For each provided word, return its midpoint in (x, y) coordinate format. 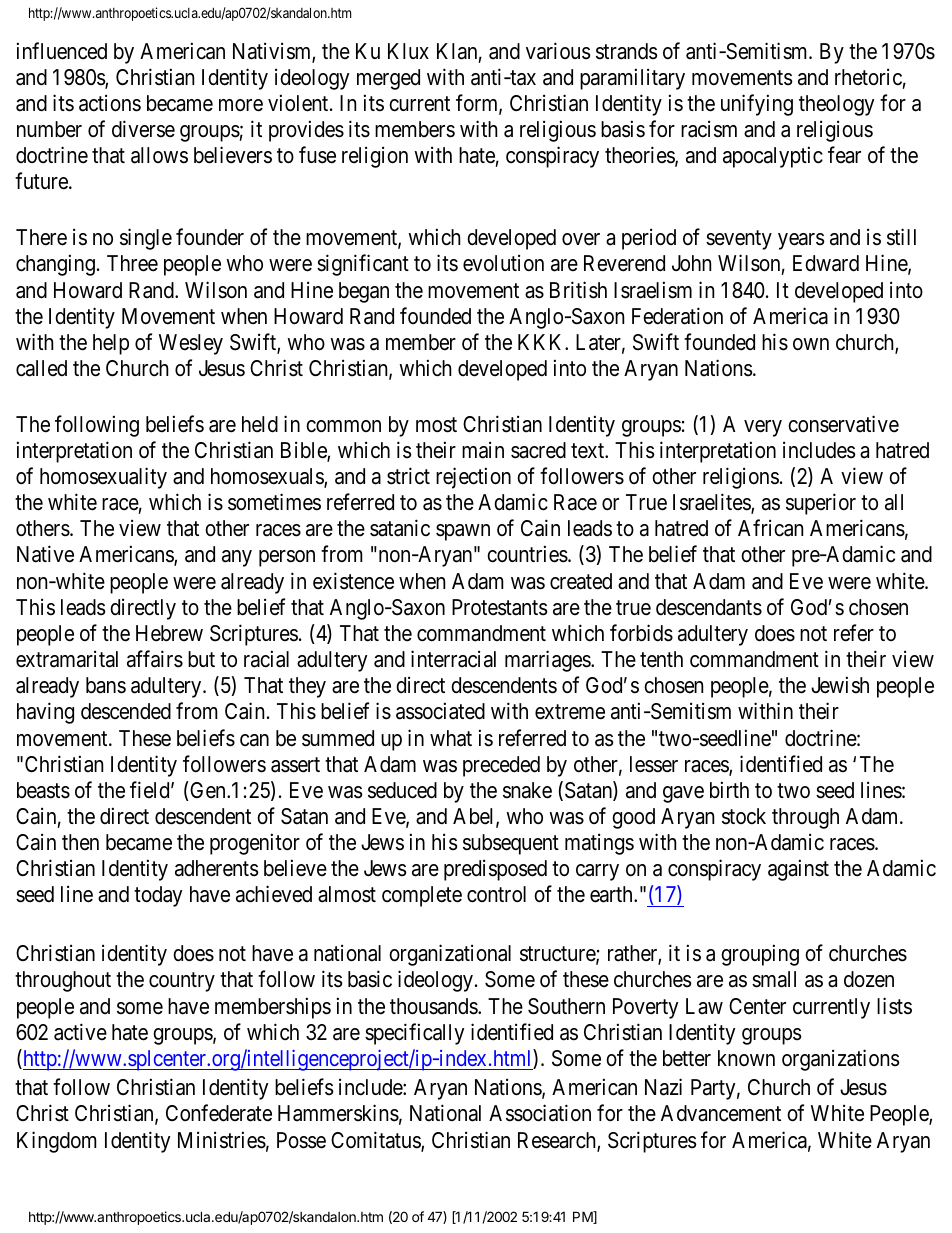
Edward (826, 263)
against (798, 870)
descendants (709, 607)
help (111, 344)
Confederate (219, 1113)
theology (836, 105)
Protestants (500, 607)
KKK (542, 342)
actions (110, 103)
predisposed (495, 870)
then (80, 842)
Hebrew (169, 633)
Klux (408, 51)
